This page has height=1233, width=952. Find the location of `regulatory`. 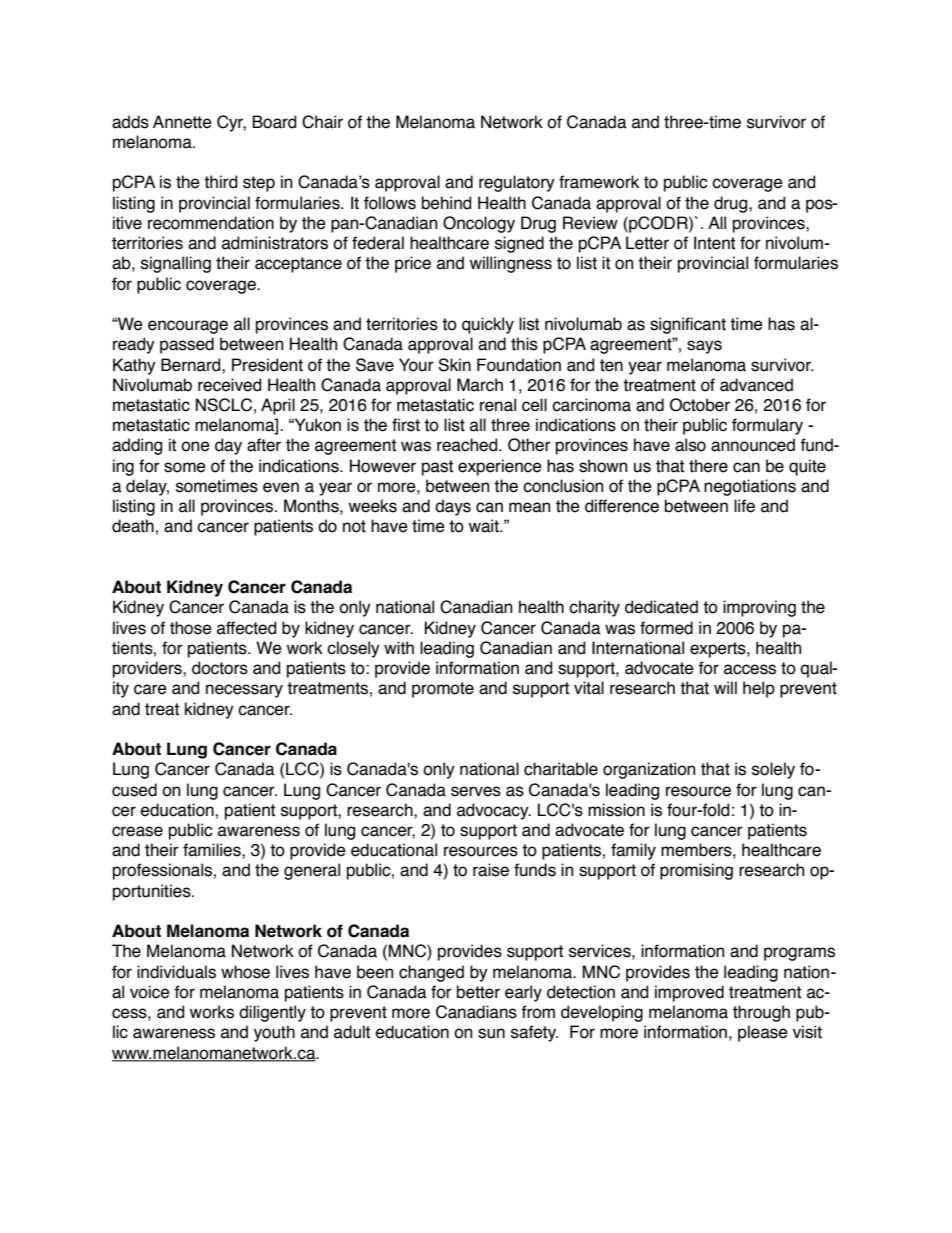

regulatory is located at coordinates (517, 183).
